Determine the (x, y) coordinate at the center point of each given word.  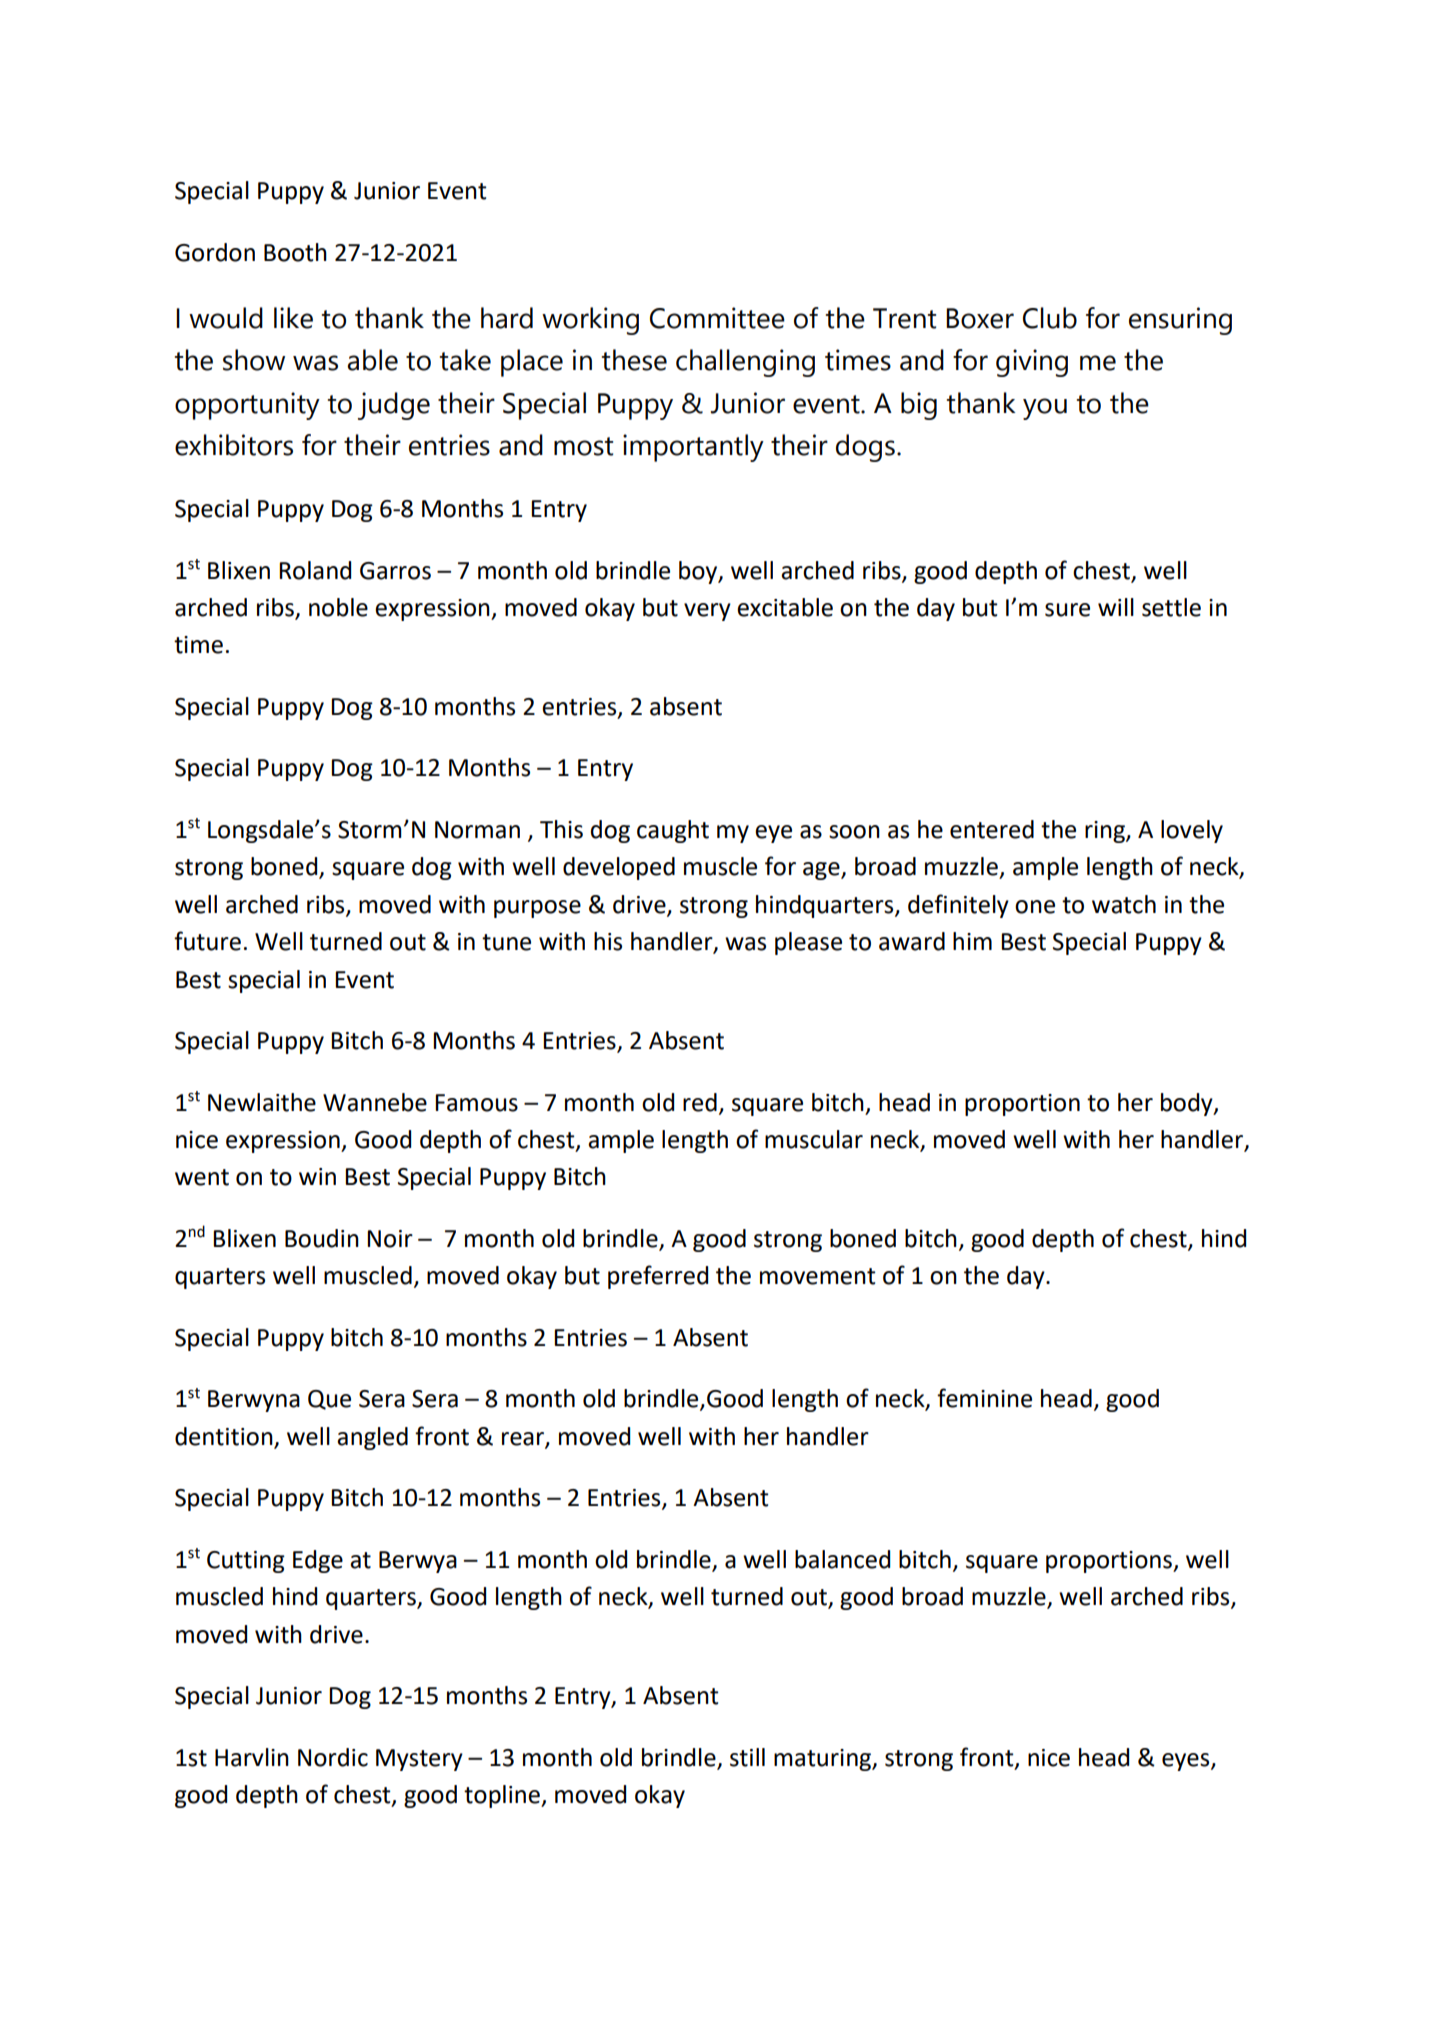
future (207, 941)
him (972, 941)
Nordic (333, 1757)
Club (1050, 318)
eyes (1187, 1762)
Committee (717, 318)
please (808, 943)
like (293, 318)
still (747, 1757)
